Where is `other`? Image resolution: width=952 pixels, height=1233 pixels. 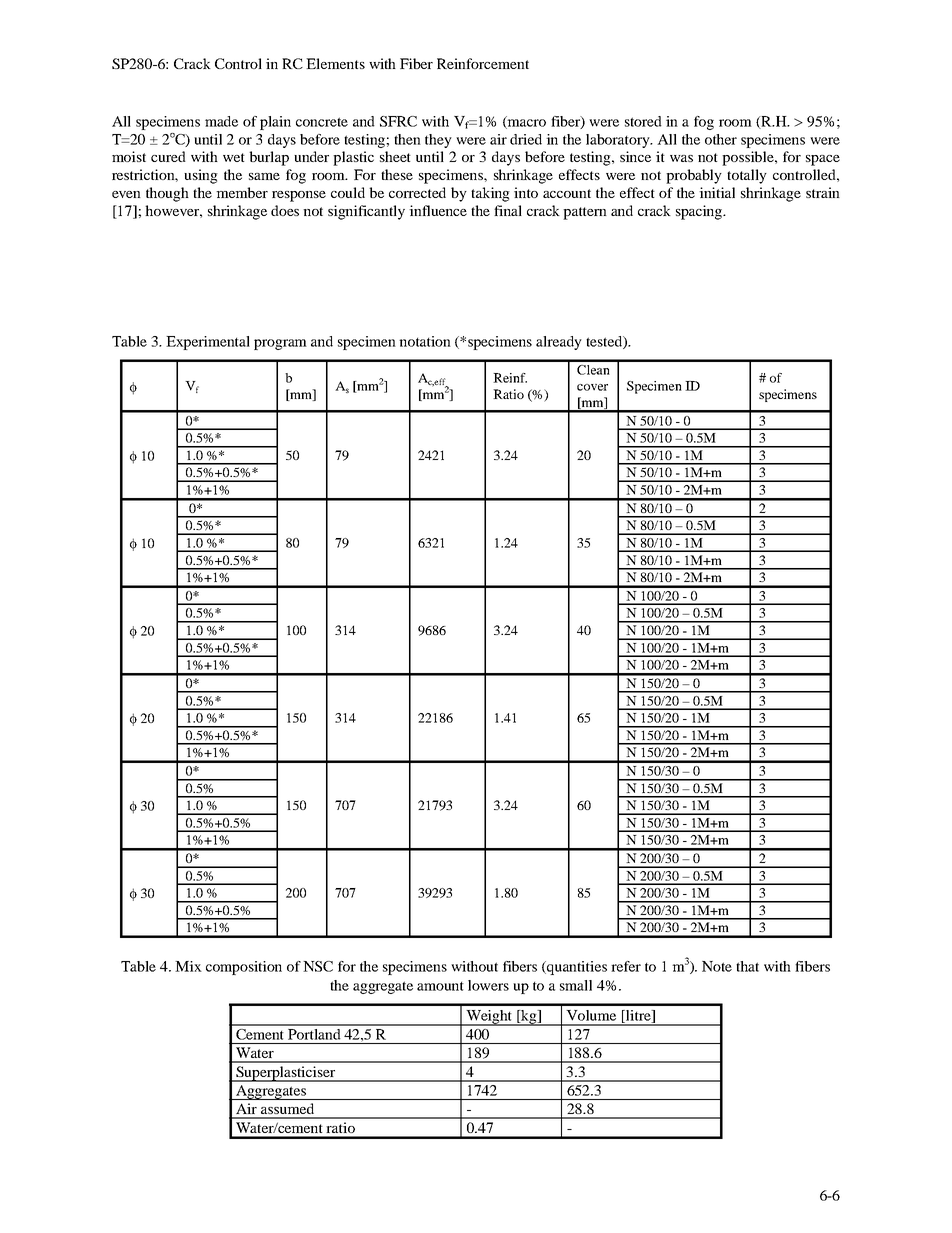 other is located at coordinates (721, 139).
